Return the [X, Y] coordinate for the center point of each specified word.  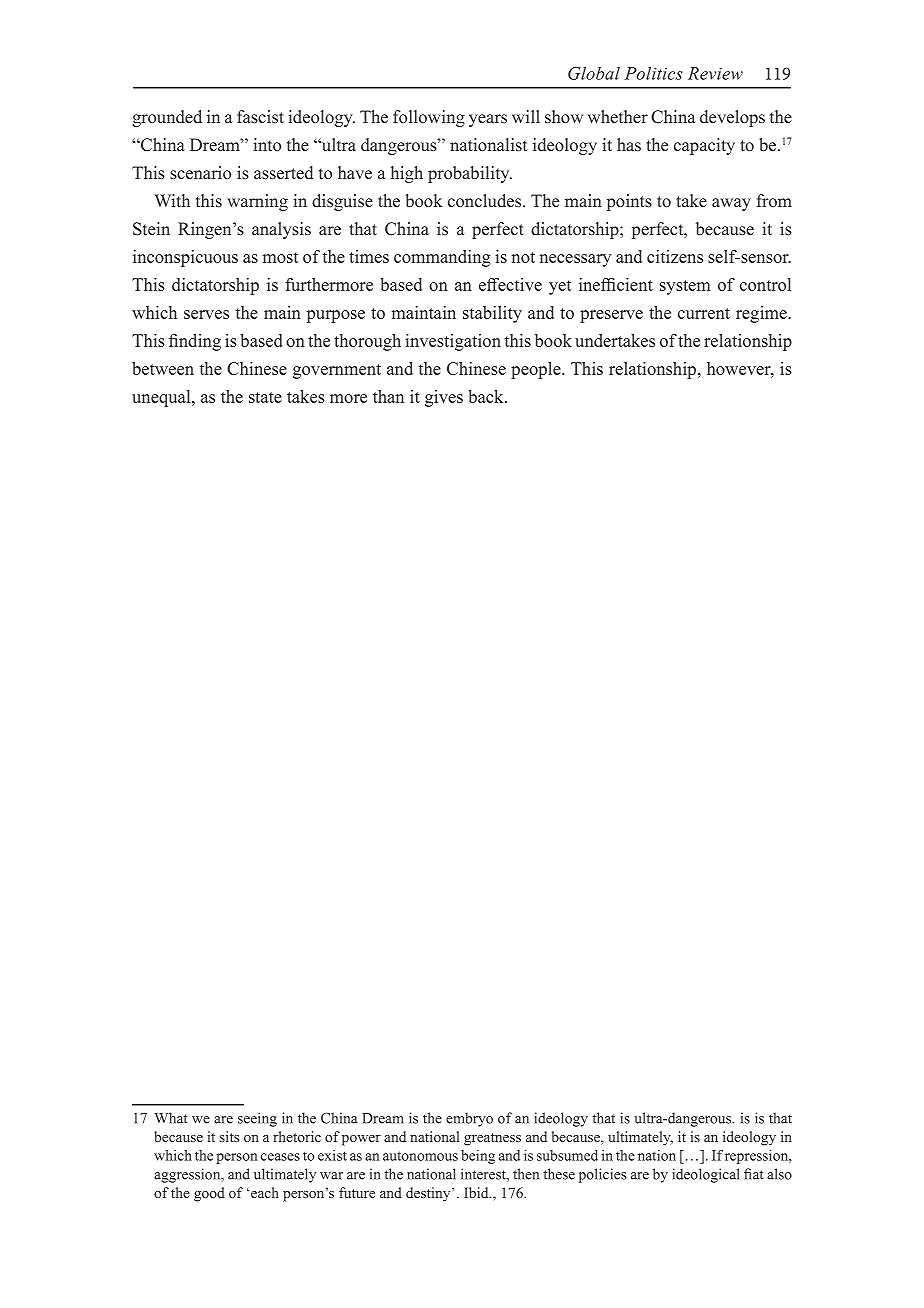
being [478, 1157]
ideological [706, 1175]
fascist [260, 117]
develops [732, 118]
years [488, 120]
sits [229, 1136]
